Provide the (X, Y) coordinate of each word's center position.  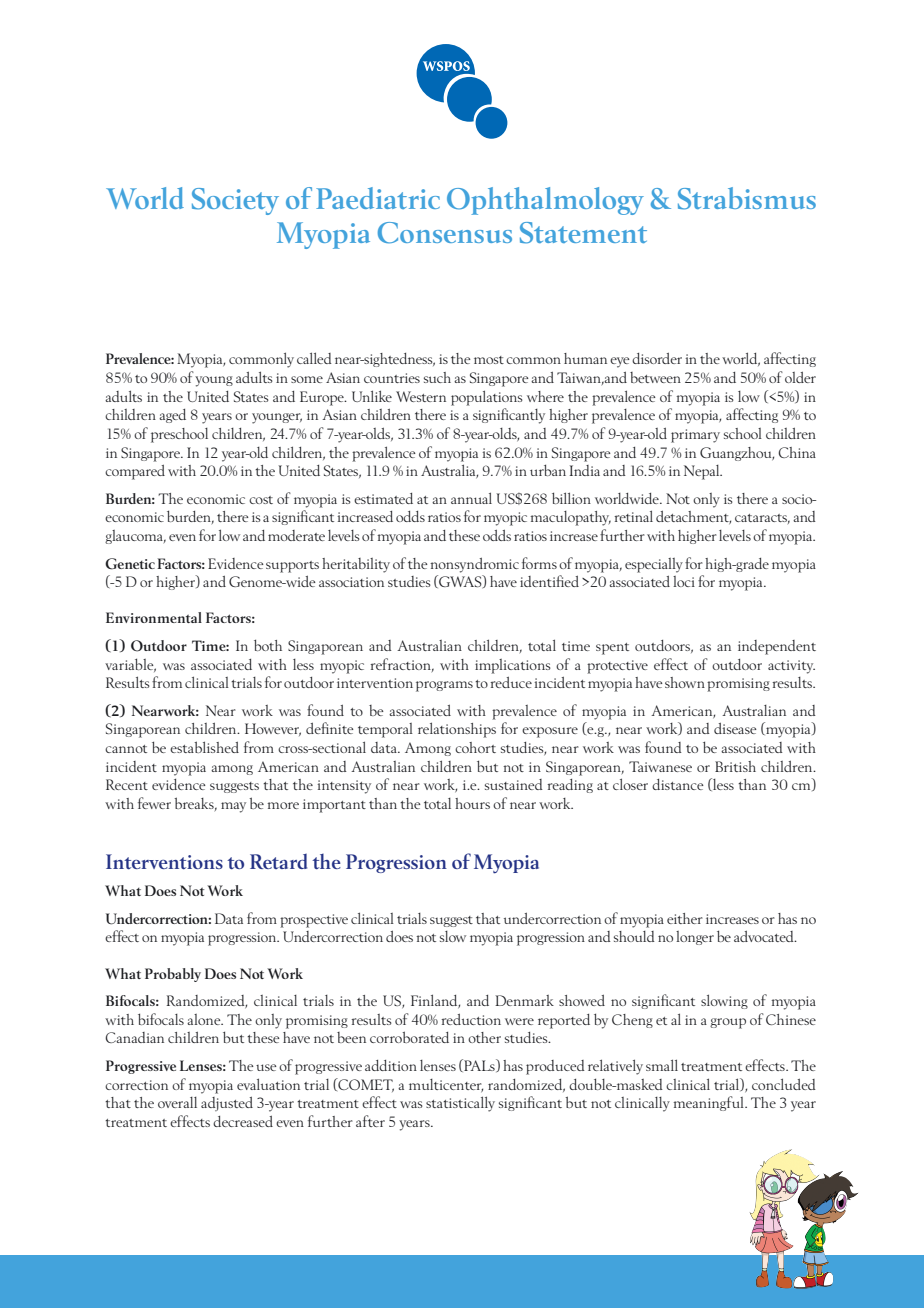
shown (685, 682)
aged (172, 416)
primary (695, 436)
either (685, 918)
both (268, 645)
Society (235, 201)
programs (444, 686)
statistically (460, 1104)
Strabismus (747, 198)
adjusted (227, 1104)
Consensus (445, 233)
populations (487, 398)
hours (472, 803)
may (233, 807)
